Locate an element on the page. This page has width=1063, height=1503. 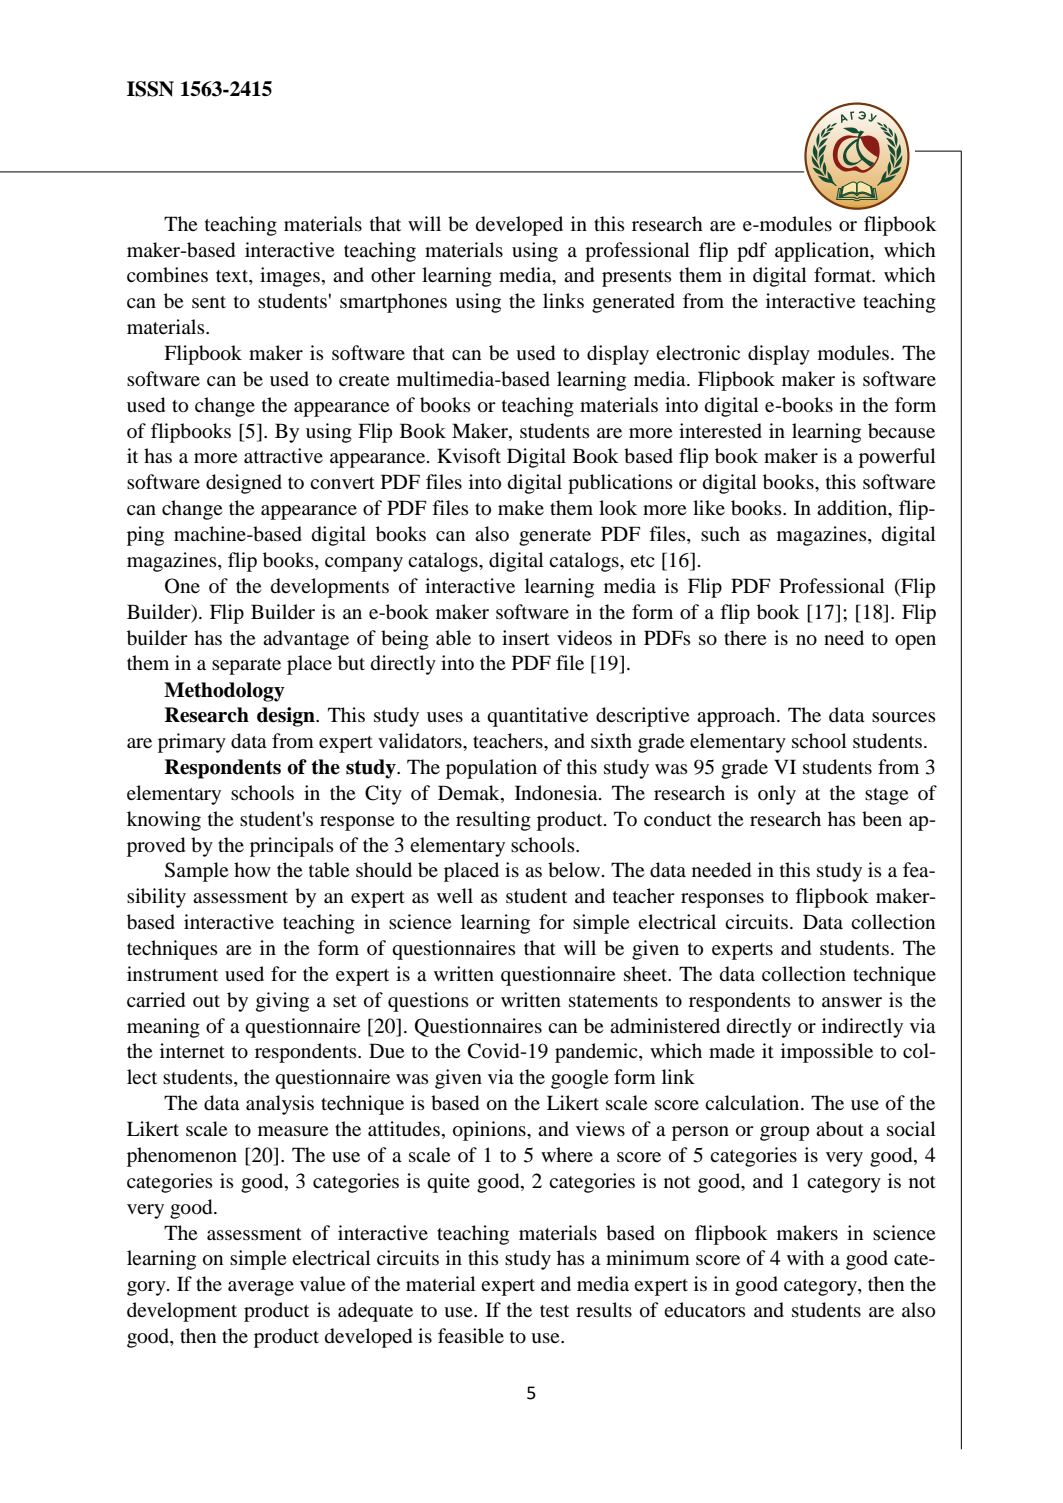
ISSN is located at coordinates (150, 89).
